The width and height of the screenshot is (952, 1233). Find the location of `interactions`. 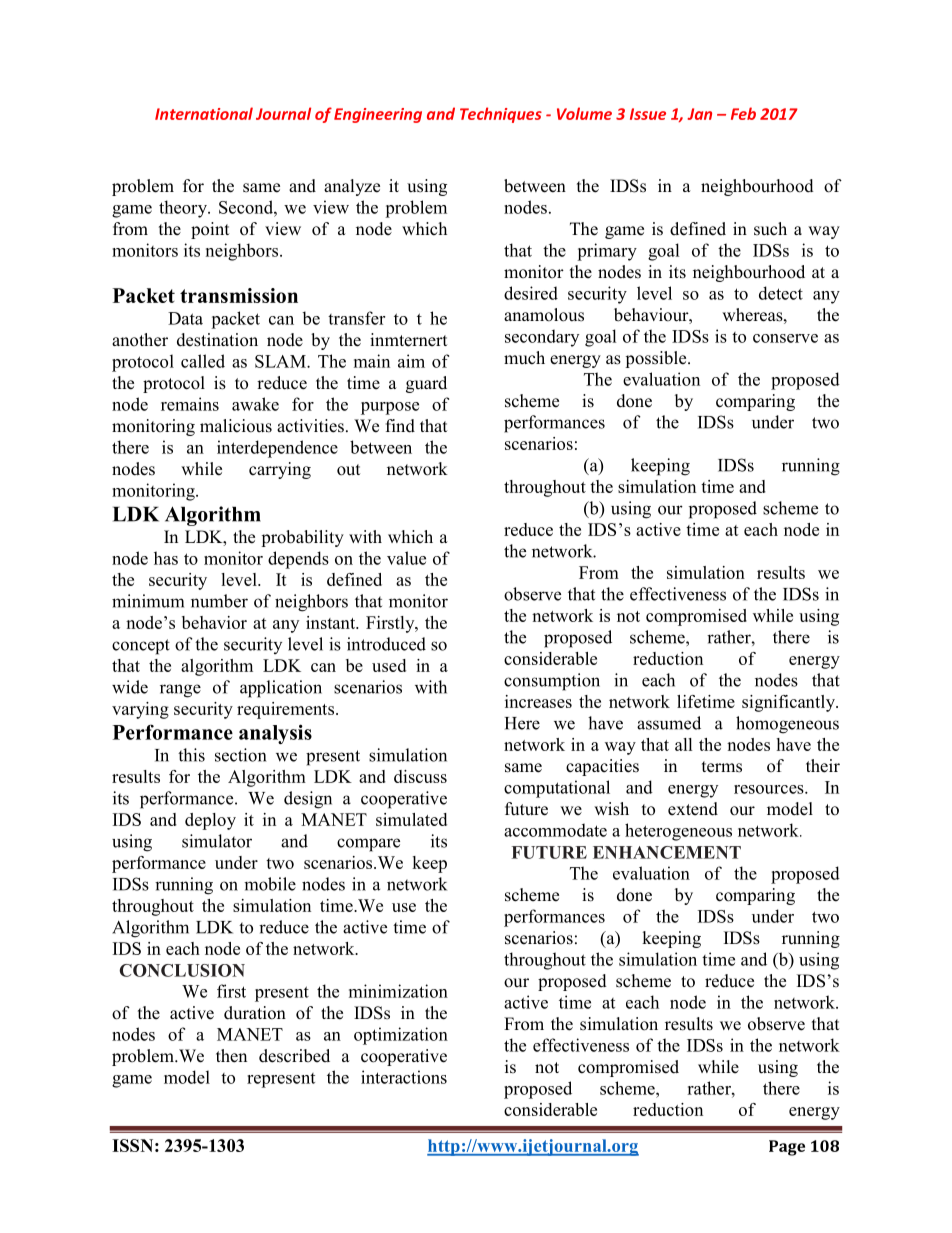

interactions is located at coordinates (404, 1077).
